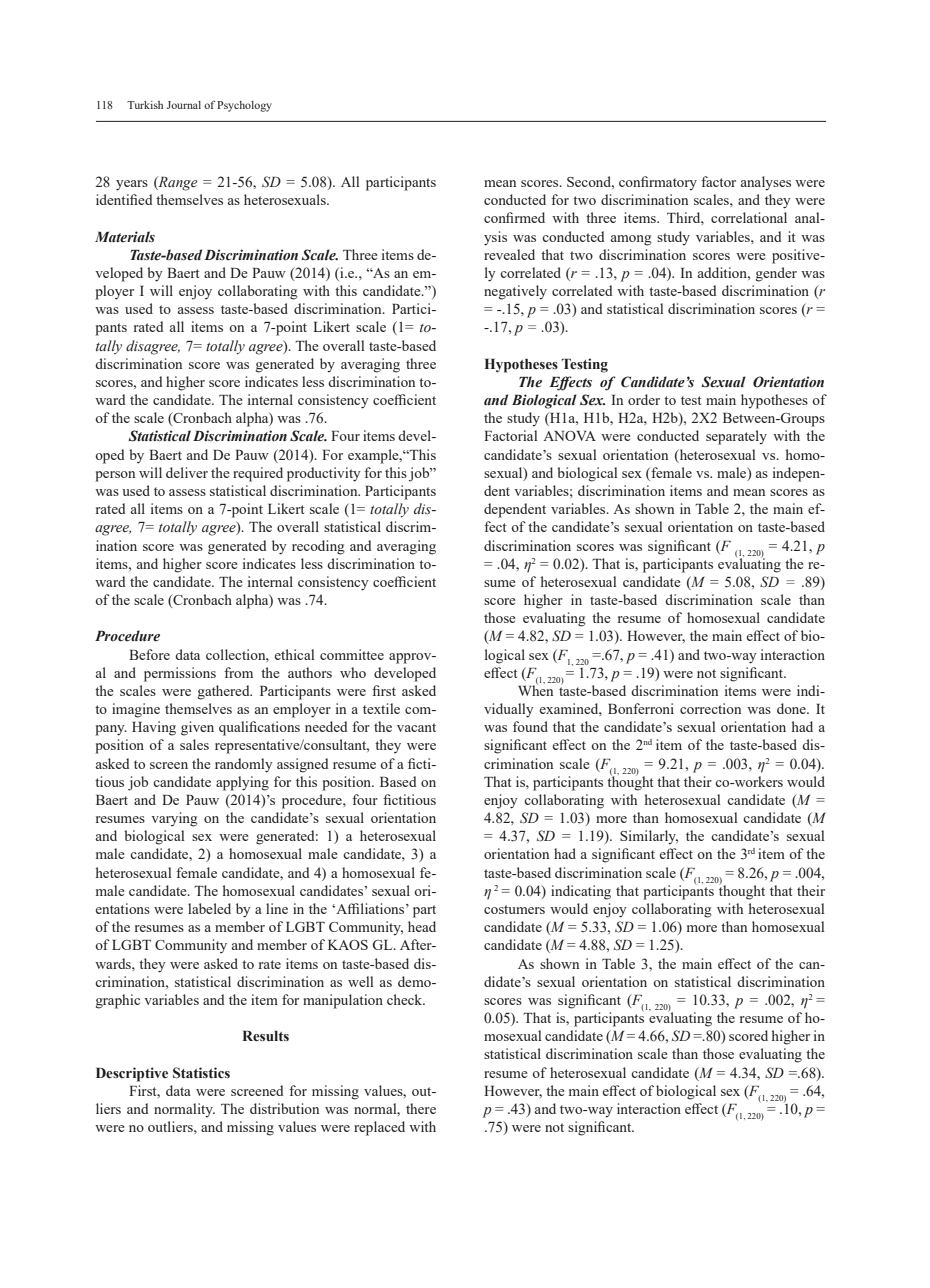  Describe the element at coordinates (201, 1073) in the screenshot. I see `Statistics` at that location.
